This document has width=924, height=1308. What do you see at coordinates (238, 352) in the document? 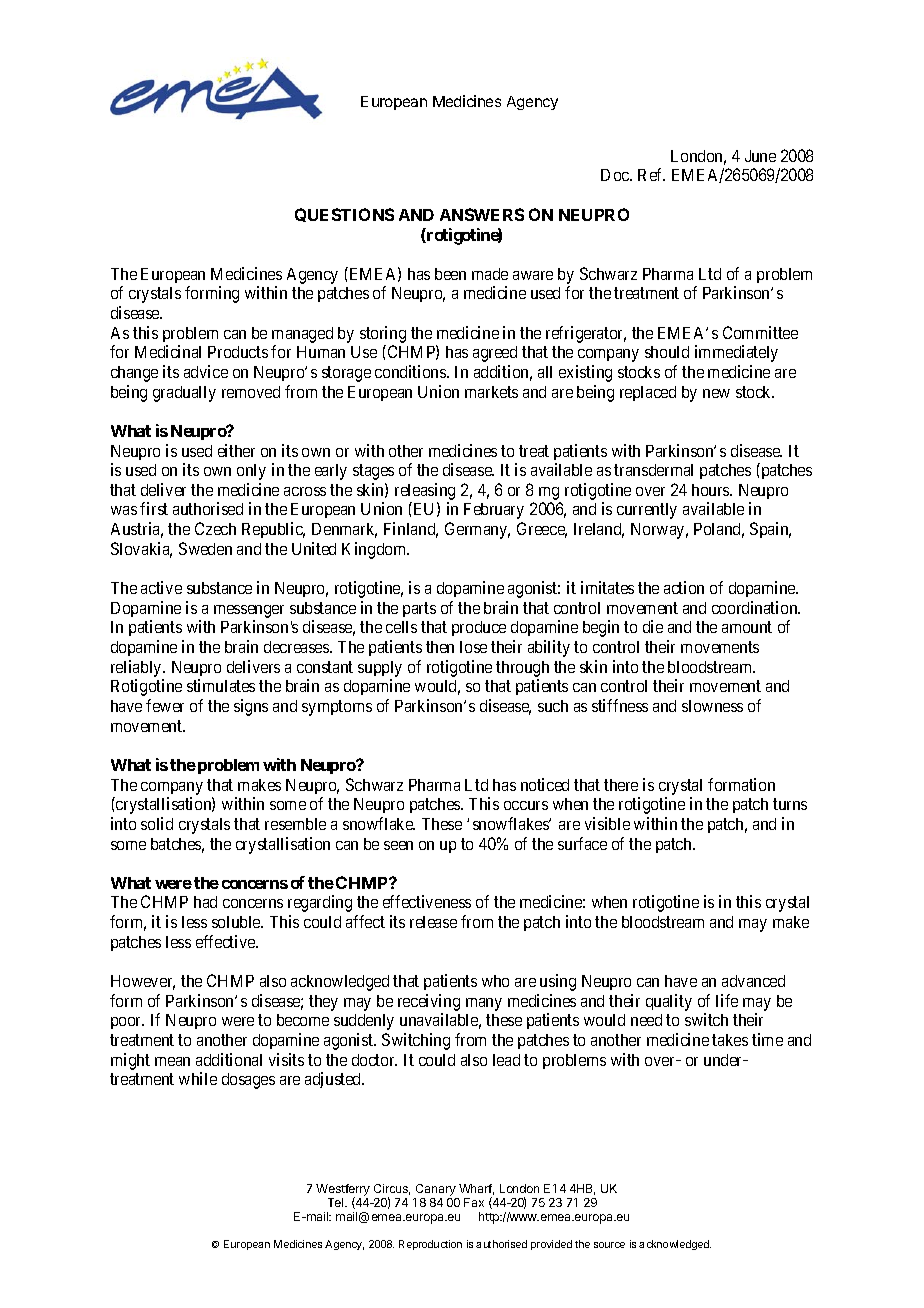
I see `Products` at bounding box center [238, 352].
